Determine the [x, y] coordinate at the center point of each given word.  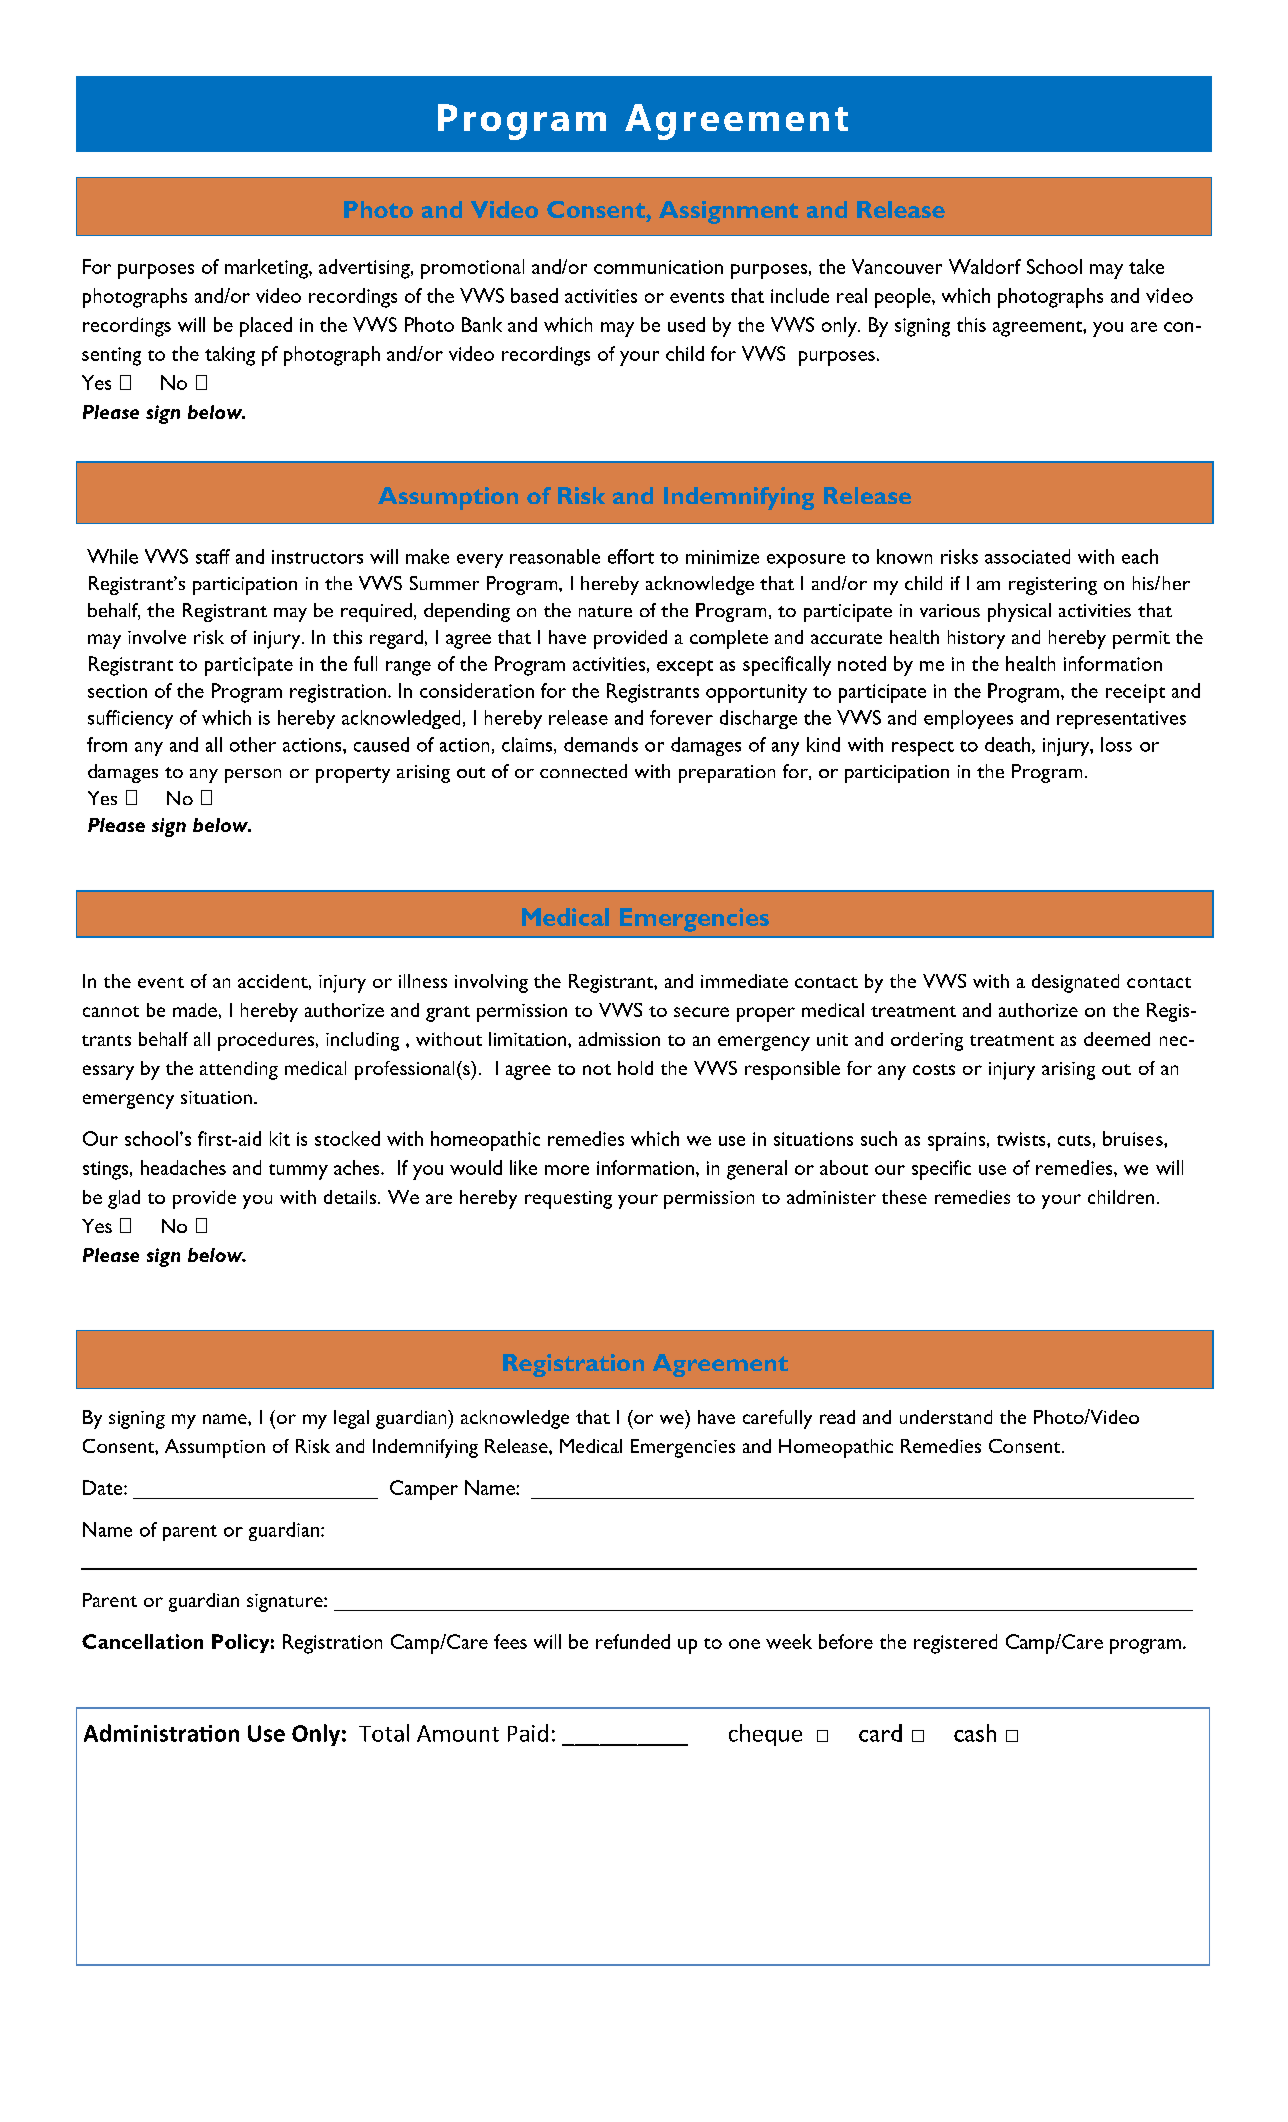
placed [266, 327]
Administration [161, 1733]
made [195, 1010]
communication [658, 267]
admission [619, 1039]
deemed [1117, 1039]
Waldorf [985, 266]
